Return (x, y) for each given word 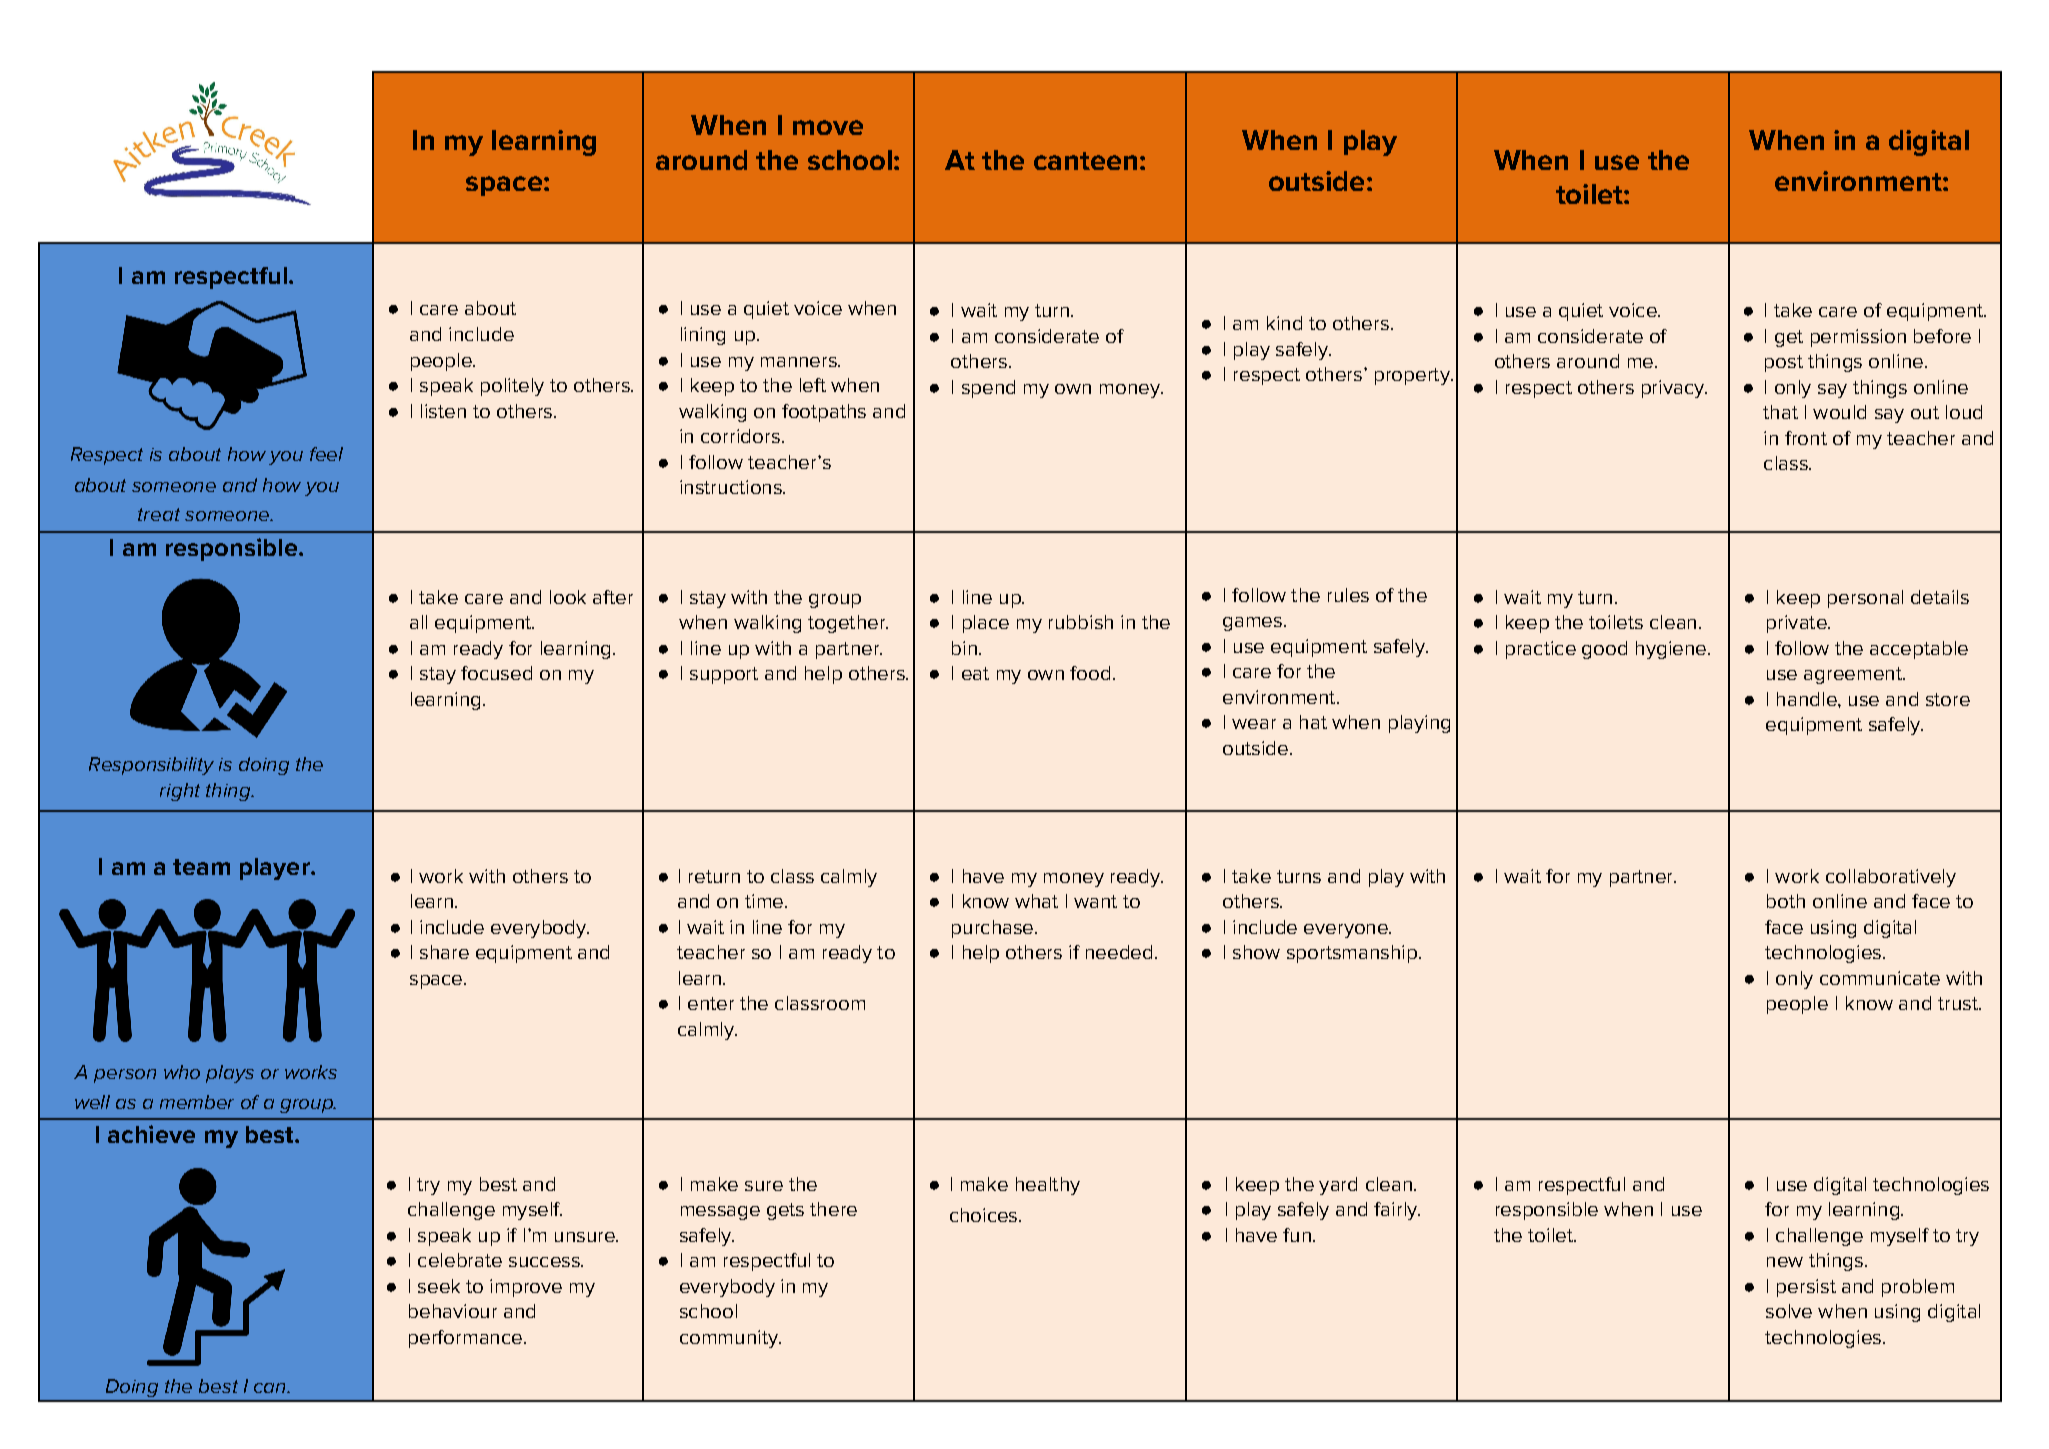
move (828, 127)
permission (1858, 338)
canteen (1085, 161)
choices (985, 1215)
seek (439, 1286)
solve (1789, 1311)
